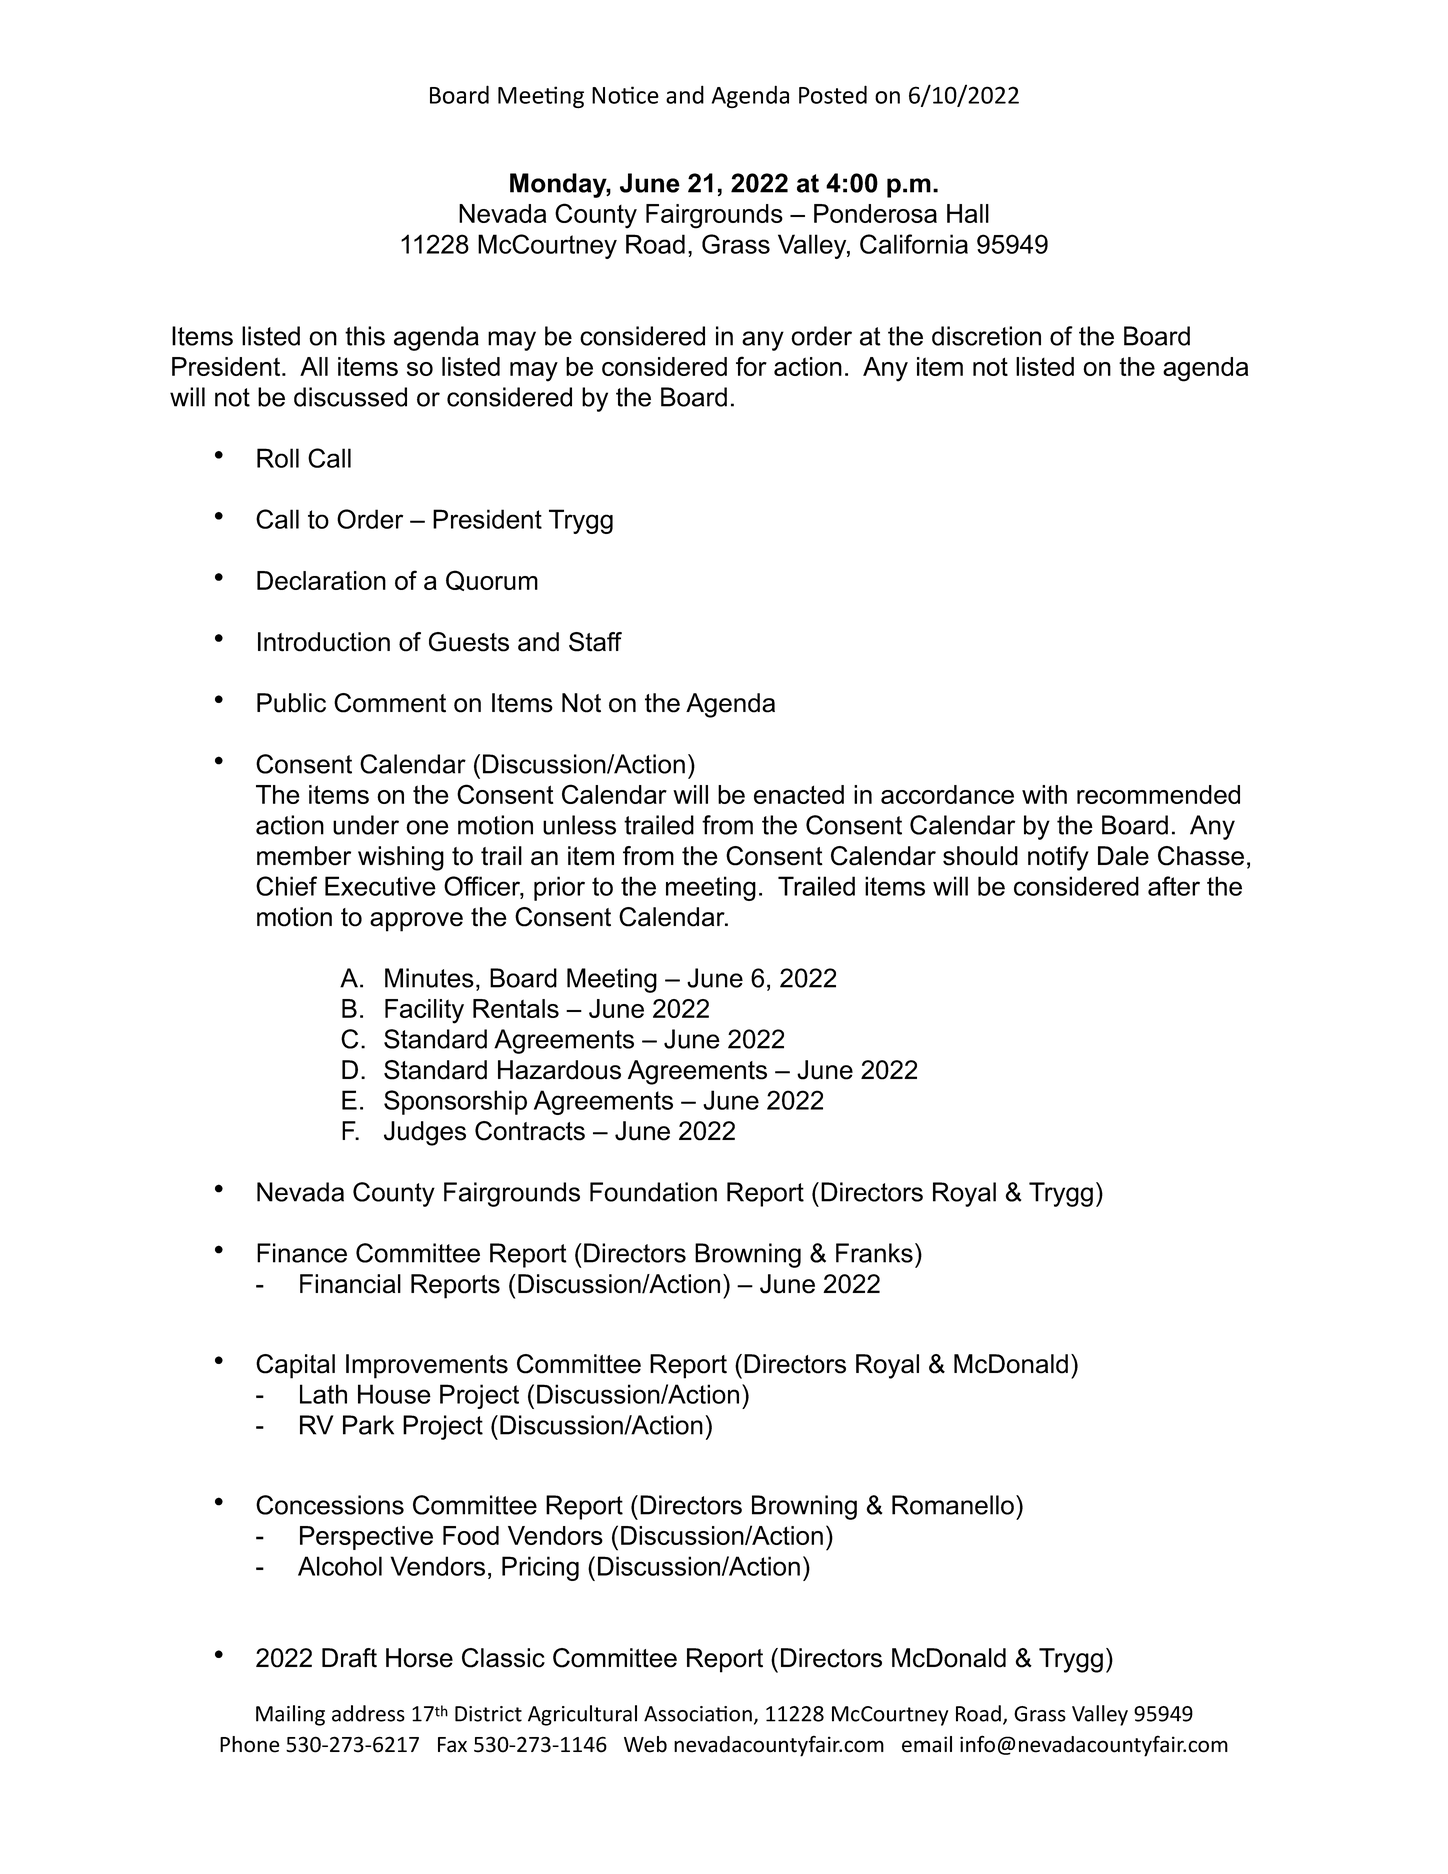 This screenshot has width=1448, height=1874. What do you see at coordinates (1058, 858) in the screenshot?
I see `notify` at bounding box center [1058, 858].
